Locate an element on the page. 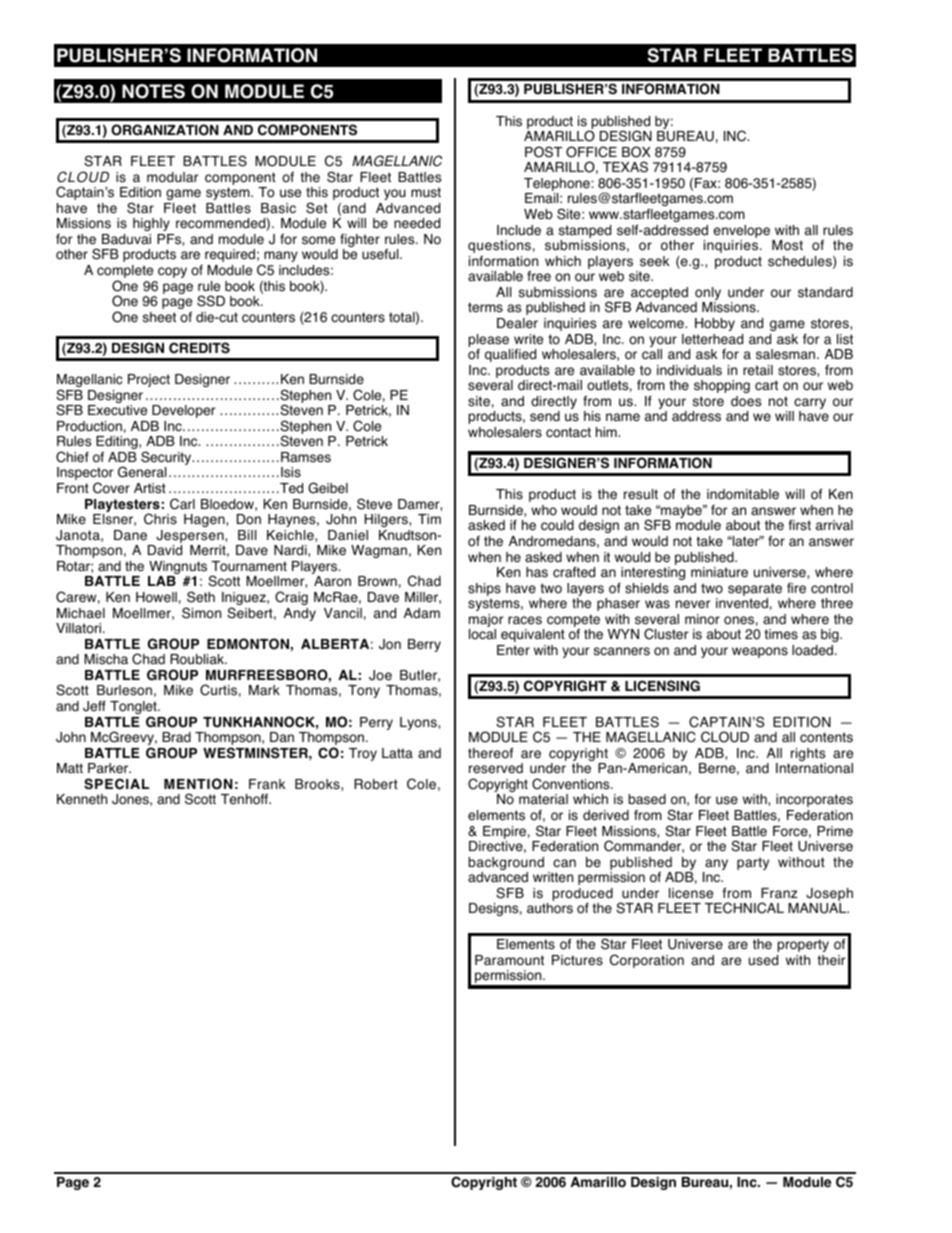 Image resolution: width=952 pixels, height=1233 pixels. Berry is located at coordinates (424, 645).
